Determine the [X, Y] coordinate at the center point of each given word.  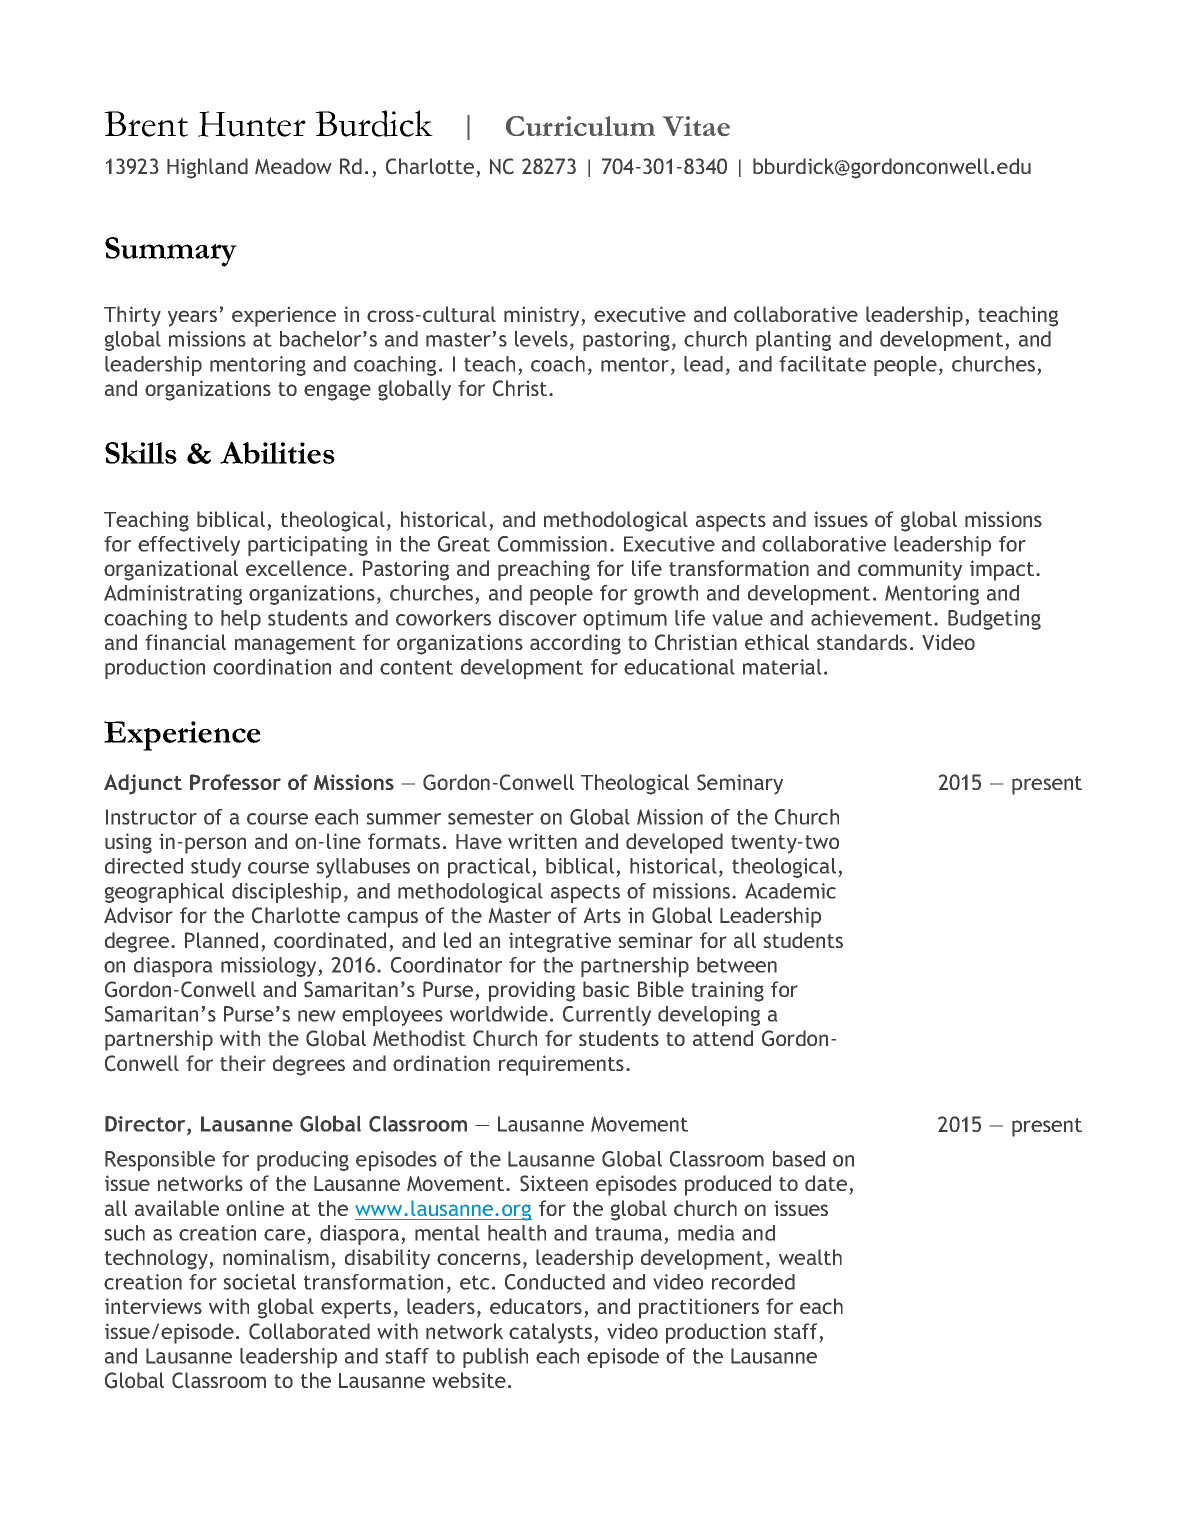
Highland [207, 168]
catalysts [550, 1333]
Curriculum [580, 126]
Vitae [696, 126]
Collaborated [309, 1331]
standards [862, 642]
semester [491, 818]
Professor [235, 782]
